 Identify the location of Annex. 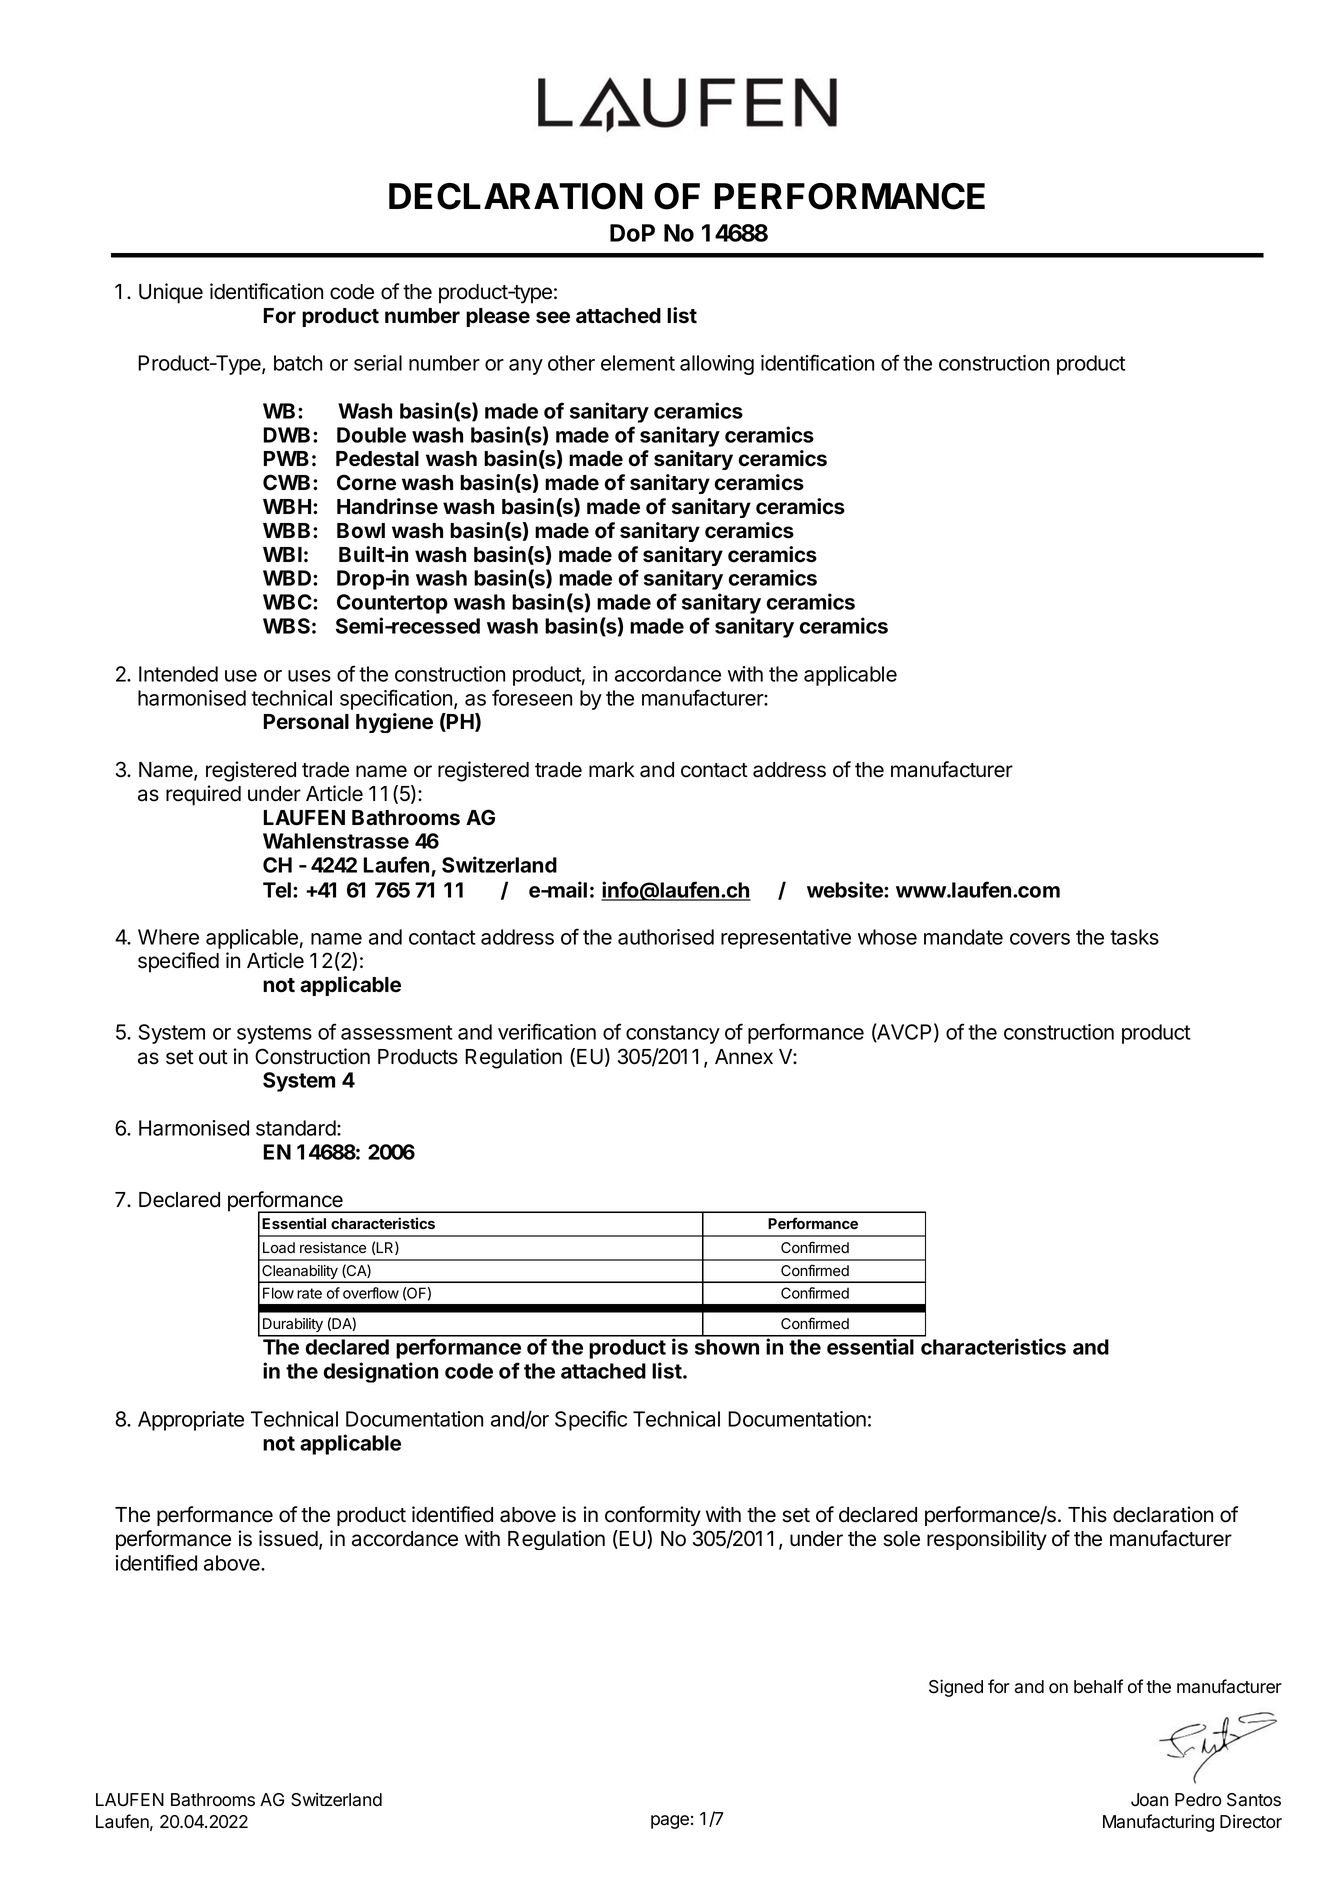
(744, 1057).
